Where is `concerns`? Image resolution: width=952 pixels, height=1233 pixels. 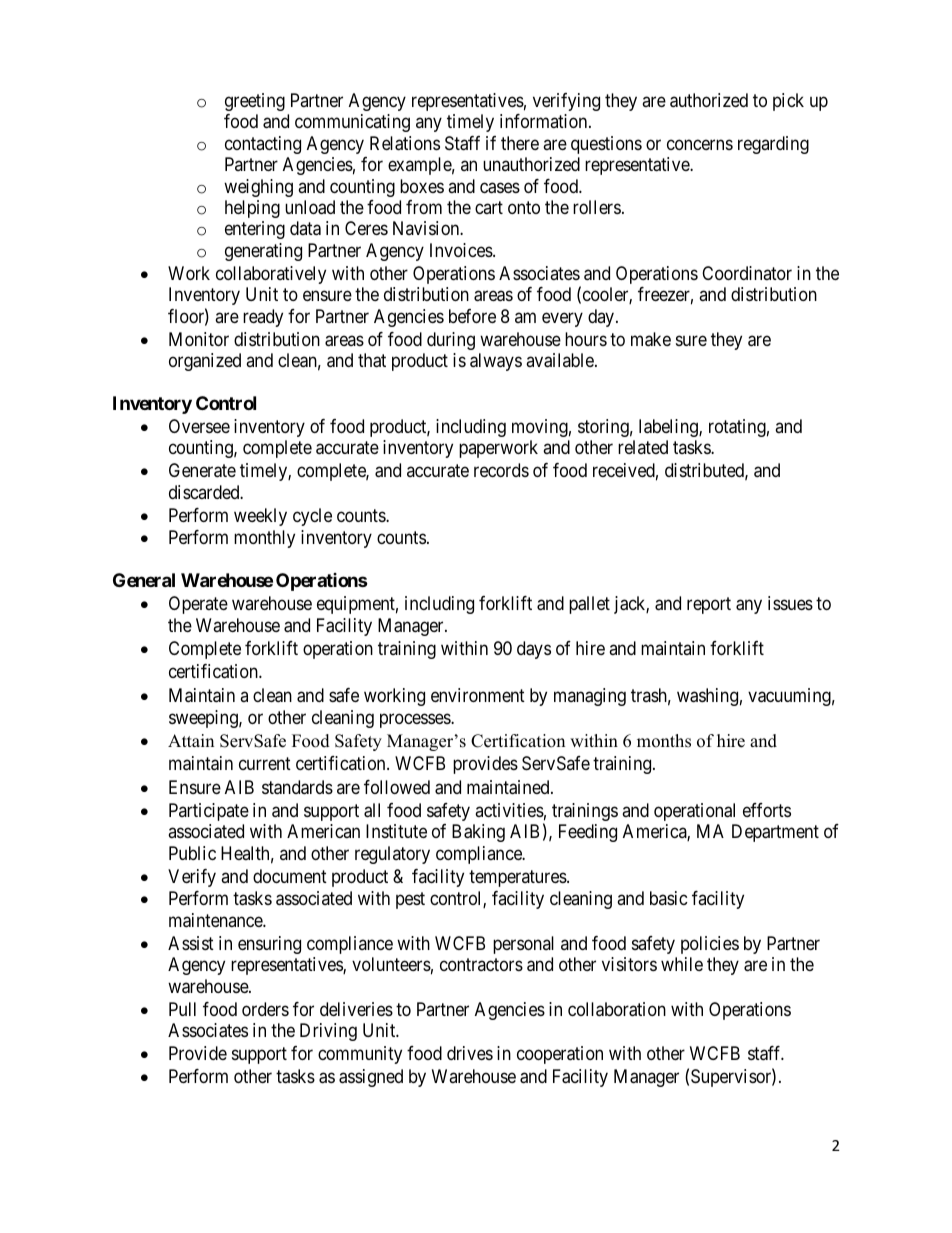
concerns is located at coordinates (700, 144).
